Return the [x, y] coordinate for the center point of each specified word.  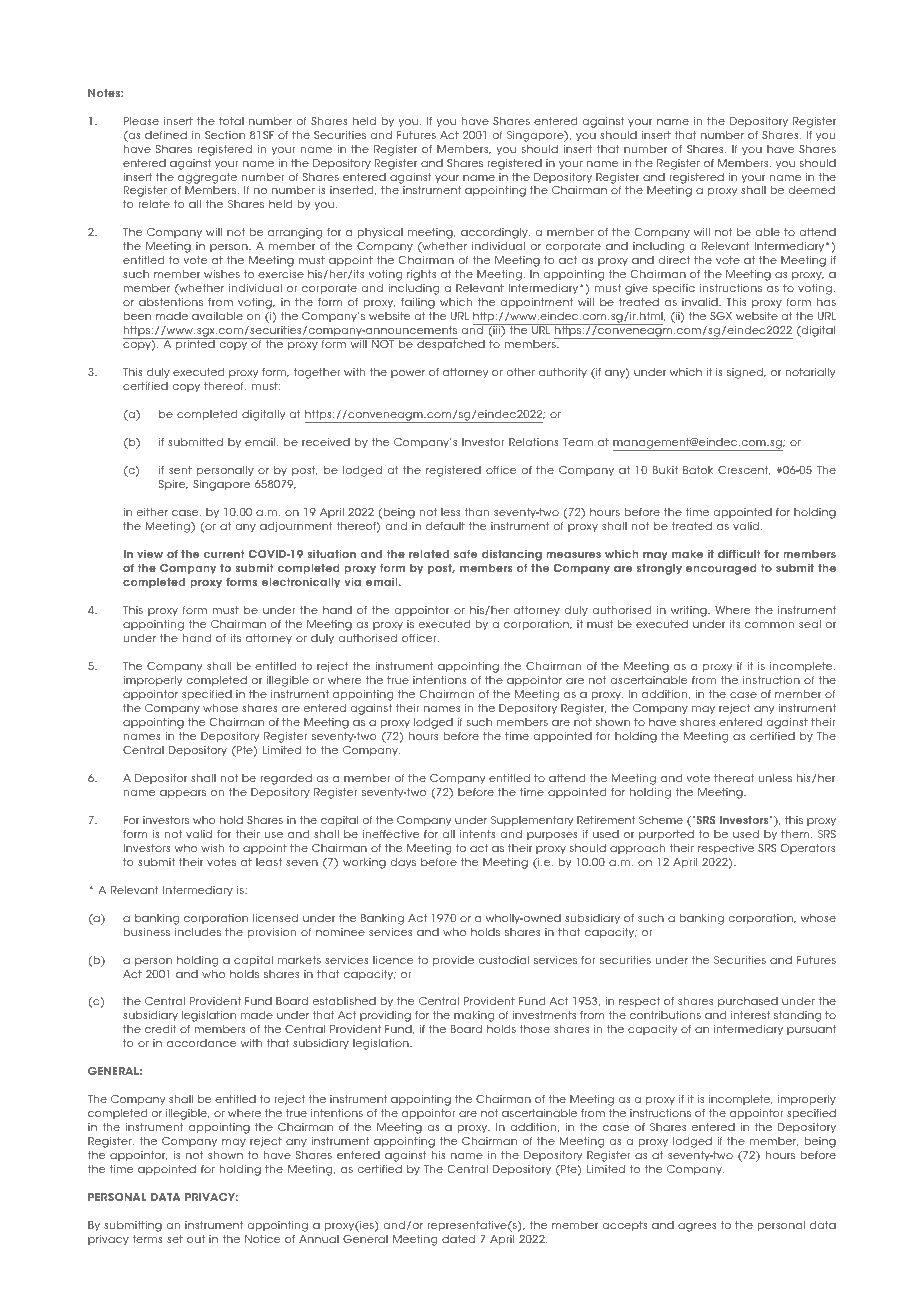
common [769, 625]
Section [225, 135]
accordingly [495, 233]
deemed [811, 190]
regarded [286, 779]
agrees [697, 1227]
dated [458, 1239]
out [196, 1239]
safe [466, 554]
